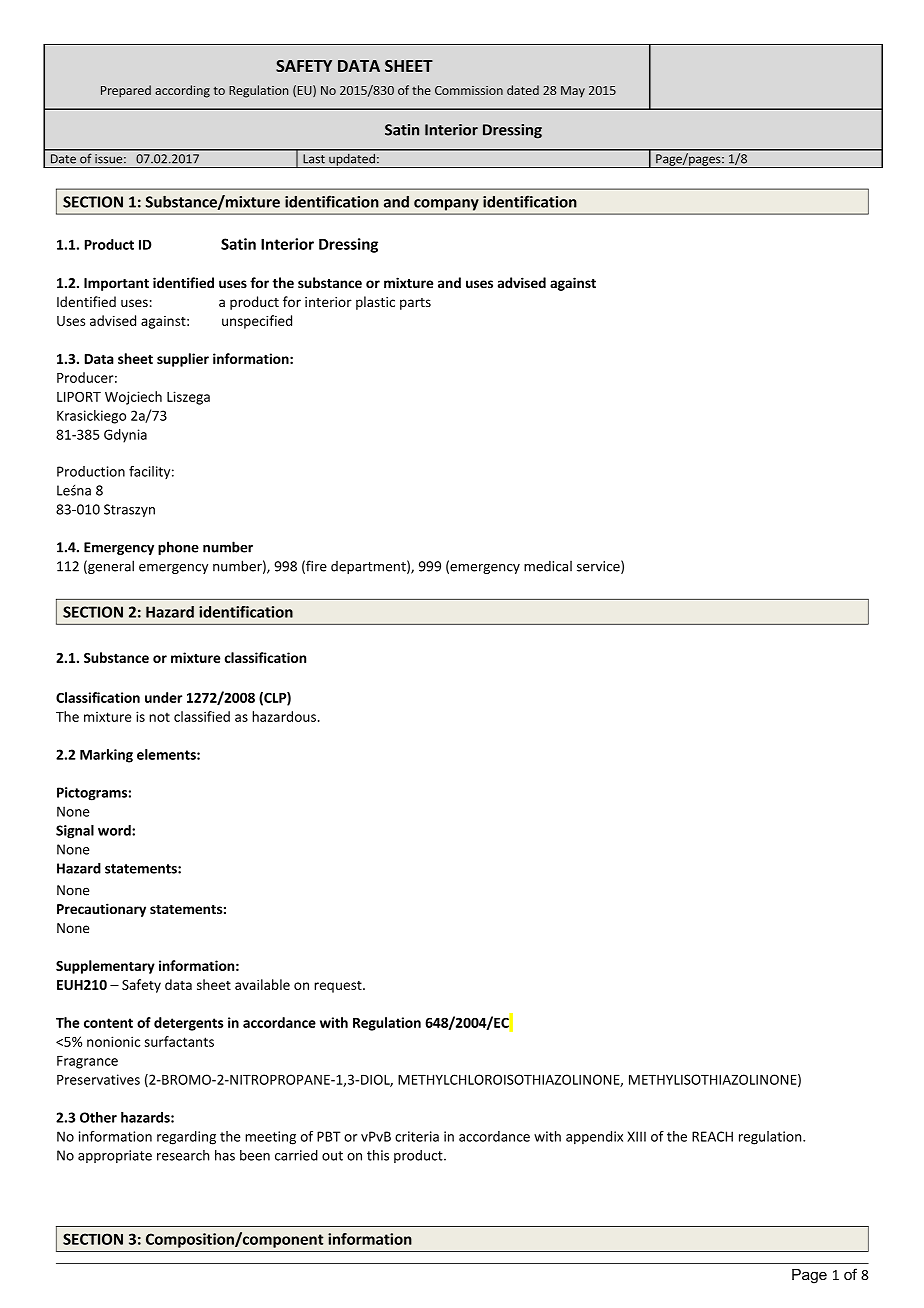 This screenshot has width=924, height=1308. Describe the element at coordinates (133, 398) in the screenshot. I see `Wojciech` at that location.
